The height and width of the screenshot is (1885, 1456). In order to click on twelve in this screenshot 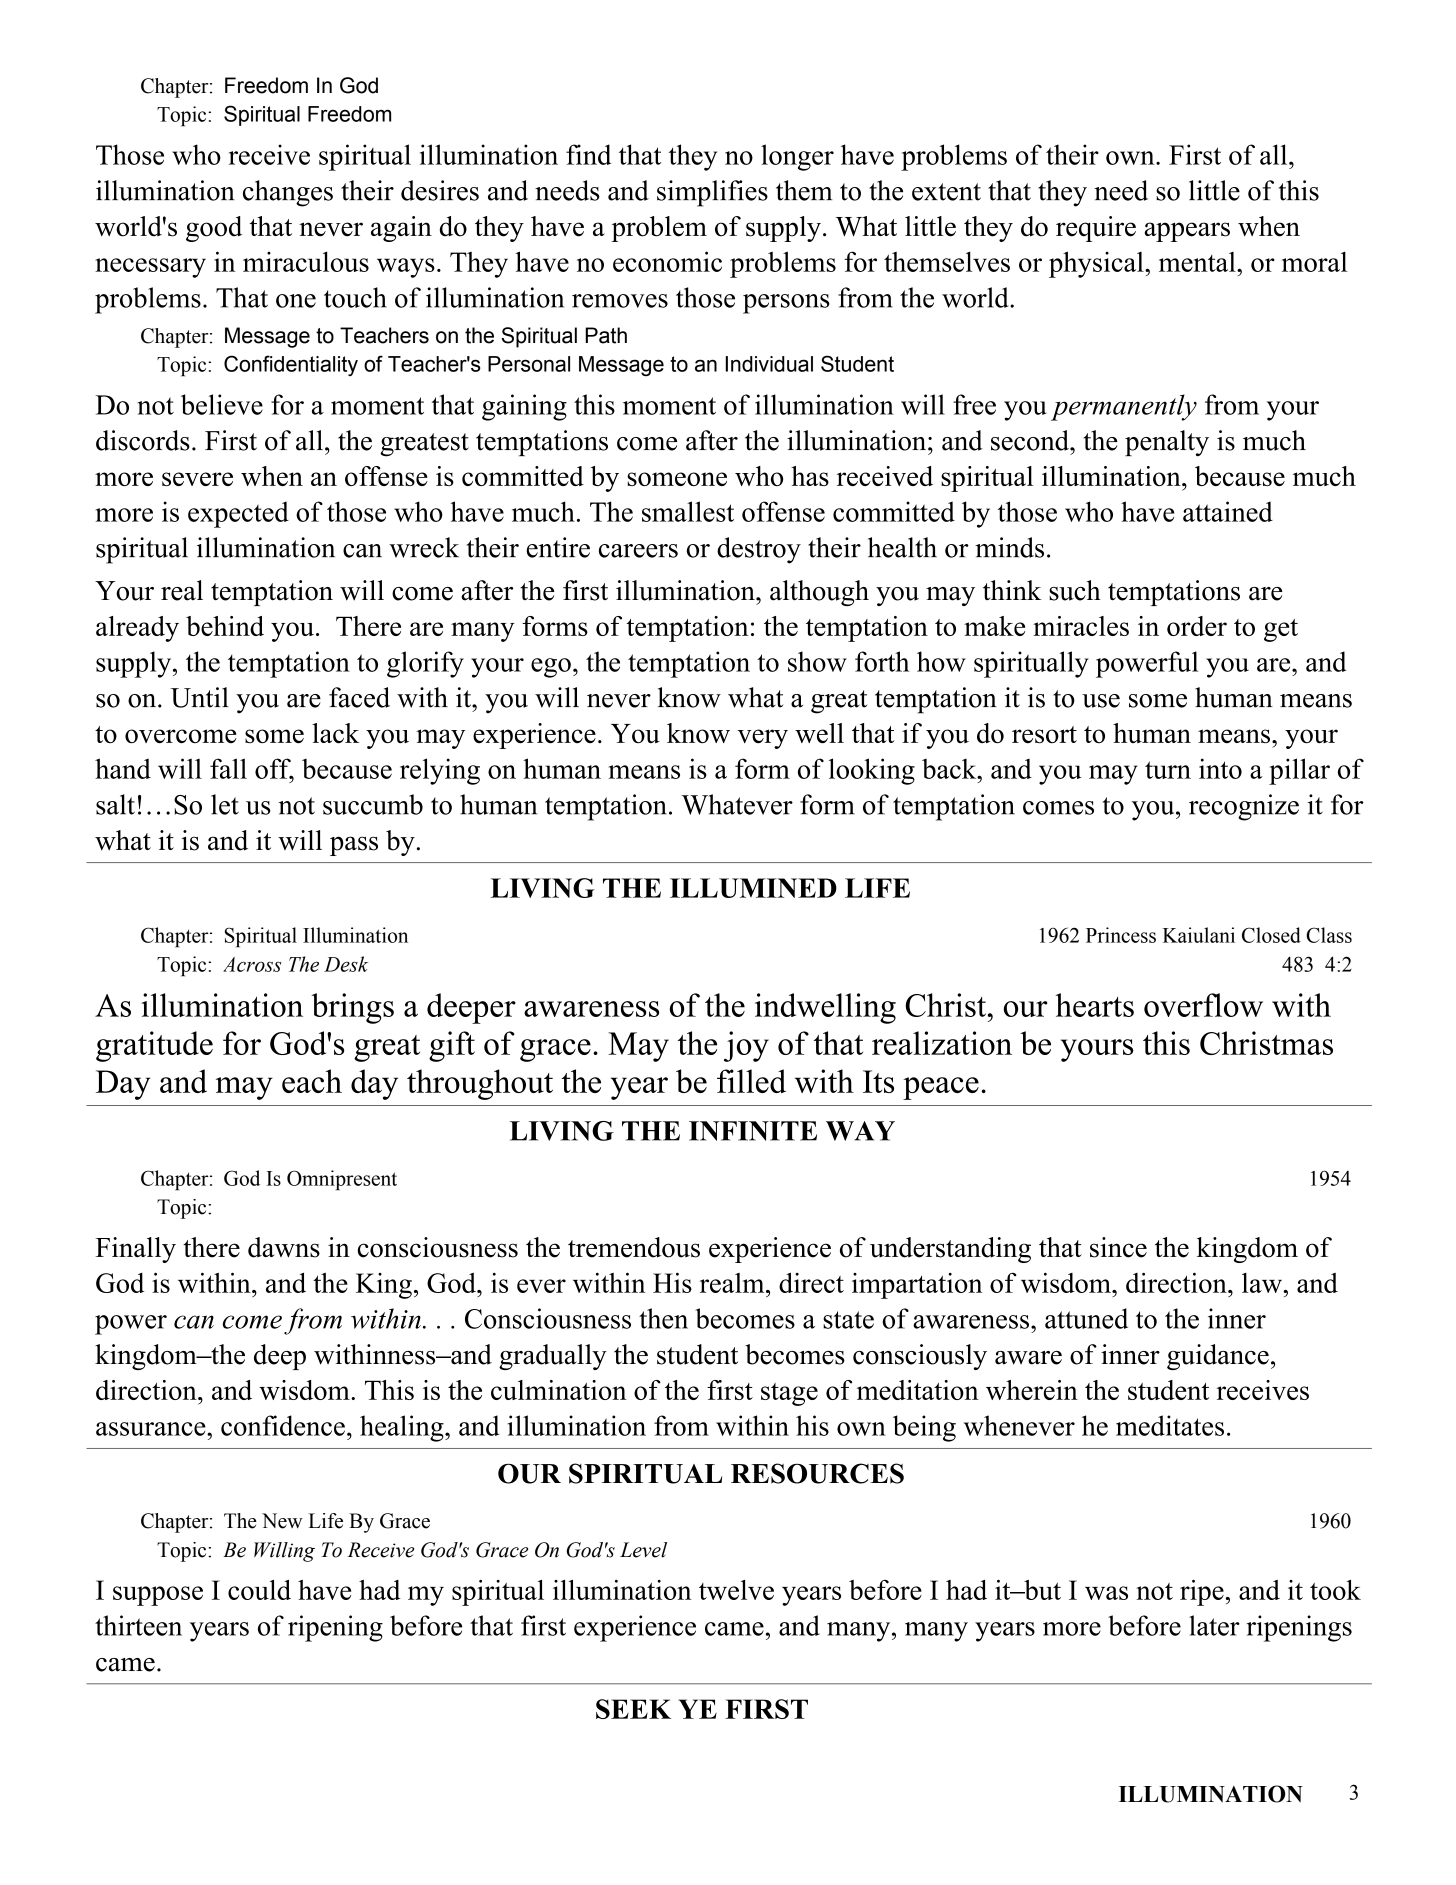, I will do `click(736, 1590)`.
